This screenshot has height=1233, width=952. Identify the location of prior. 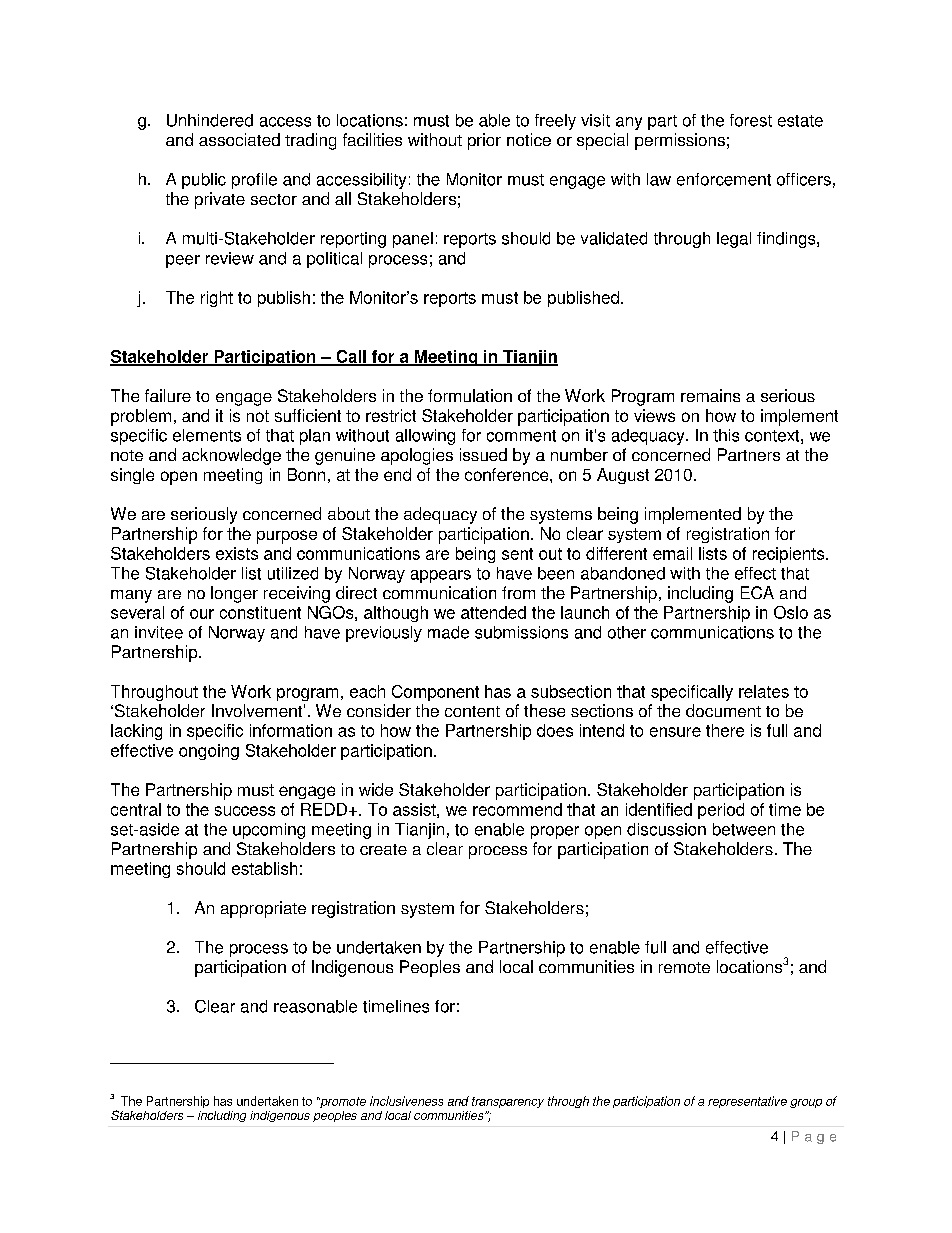
(484, 141).
